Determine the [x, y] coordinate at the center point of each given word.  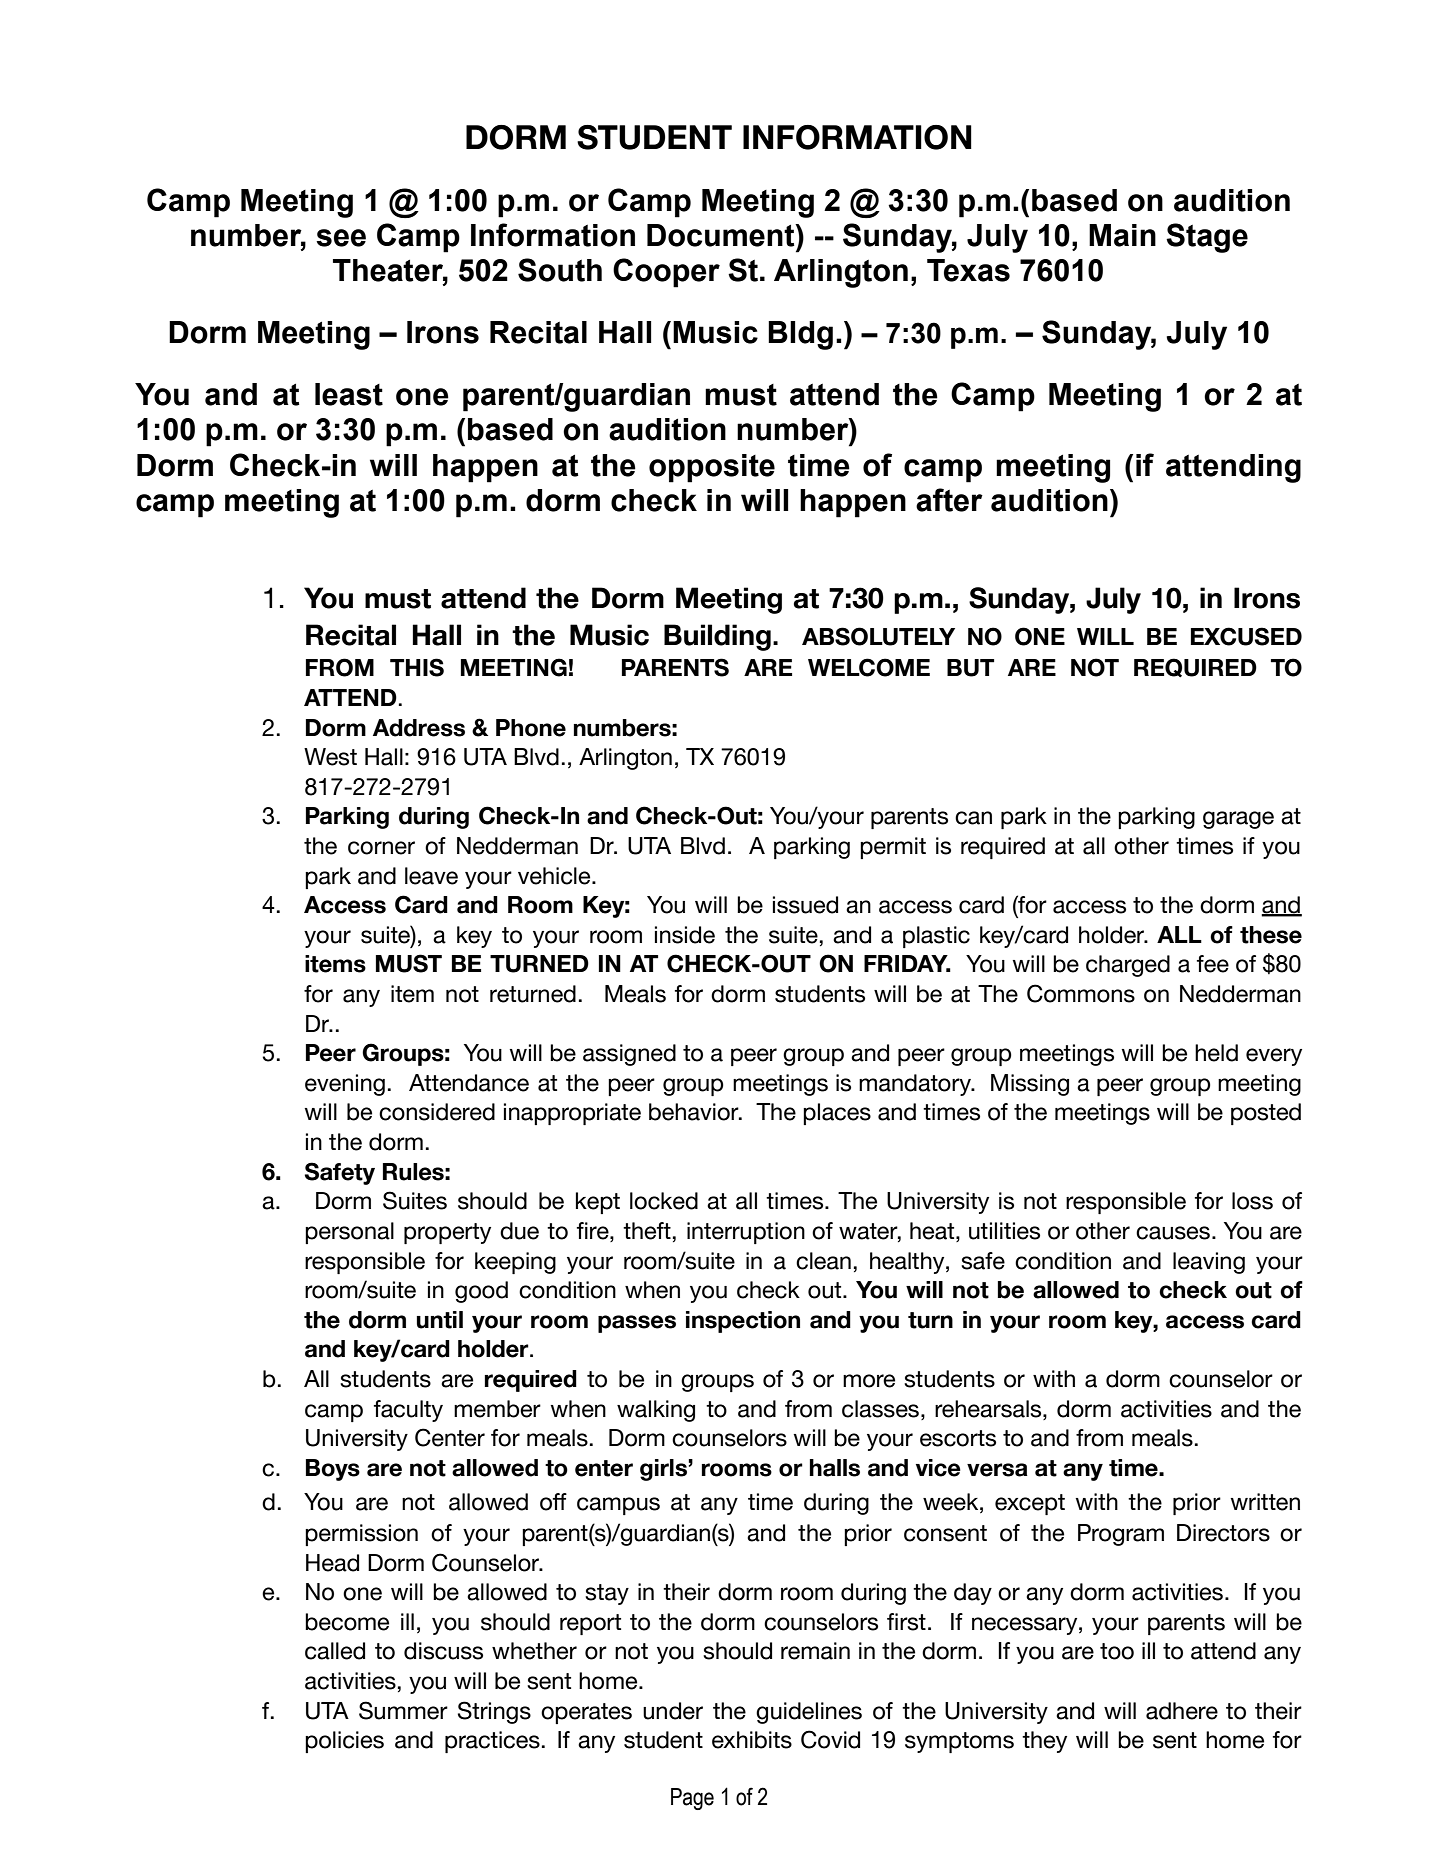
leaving [1209, 1263]
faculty [408, 1411]
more [869, 1381]
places [837, 1114]
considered [437, 1112]
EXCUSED [1246, 636]
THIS [417, 667]
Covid [830, 1739]
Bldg [800, 335]
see [341, 238]
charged [1128, 966]
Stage [1207, 238]
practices [492, 1742]
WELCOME [869, 667]
